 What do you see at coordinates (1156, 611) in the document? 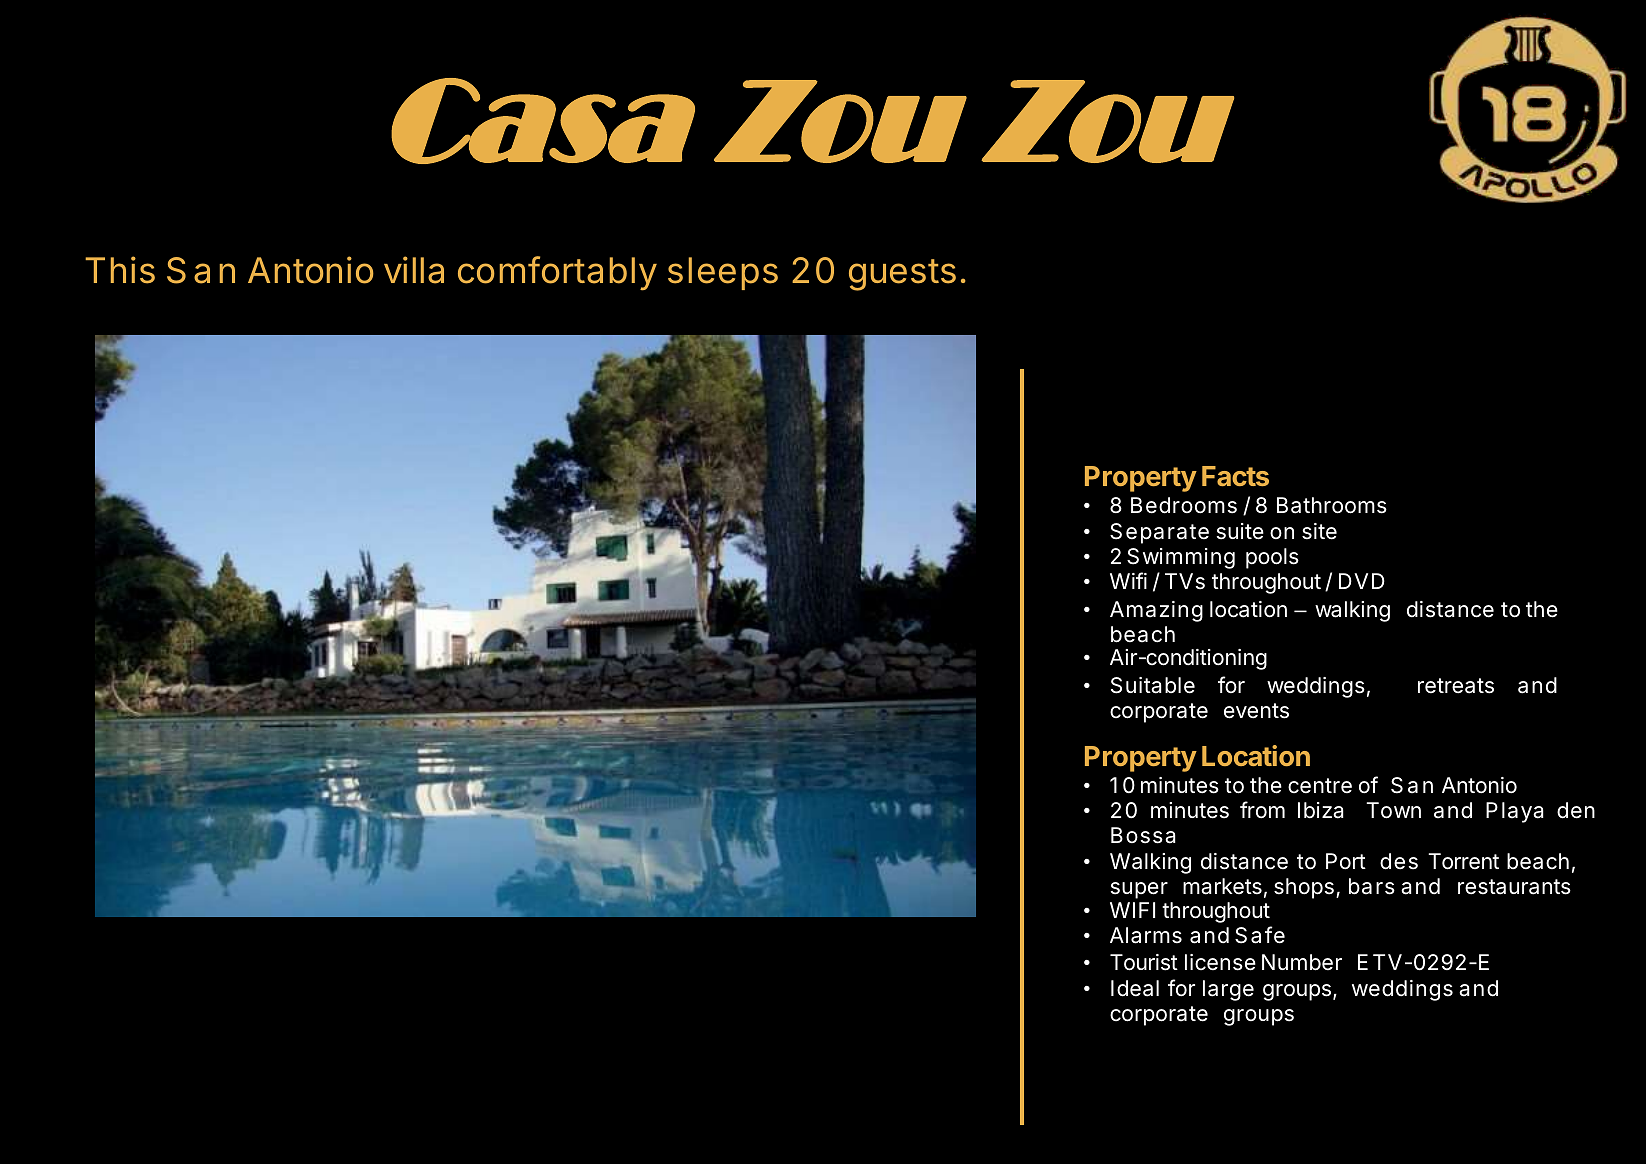
I see `Amazing` at bounding box center [1156, 611].
